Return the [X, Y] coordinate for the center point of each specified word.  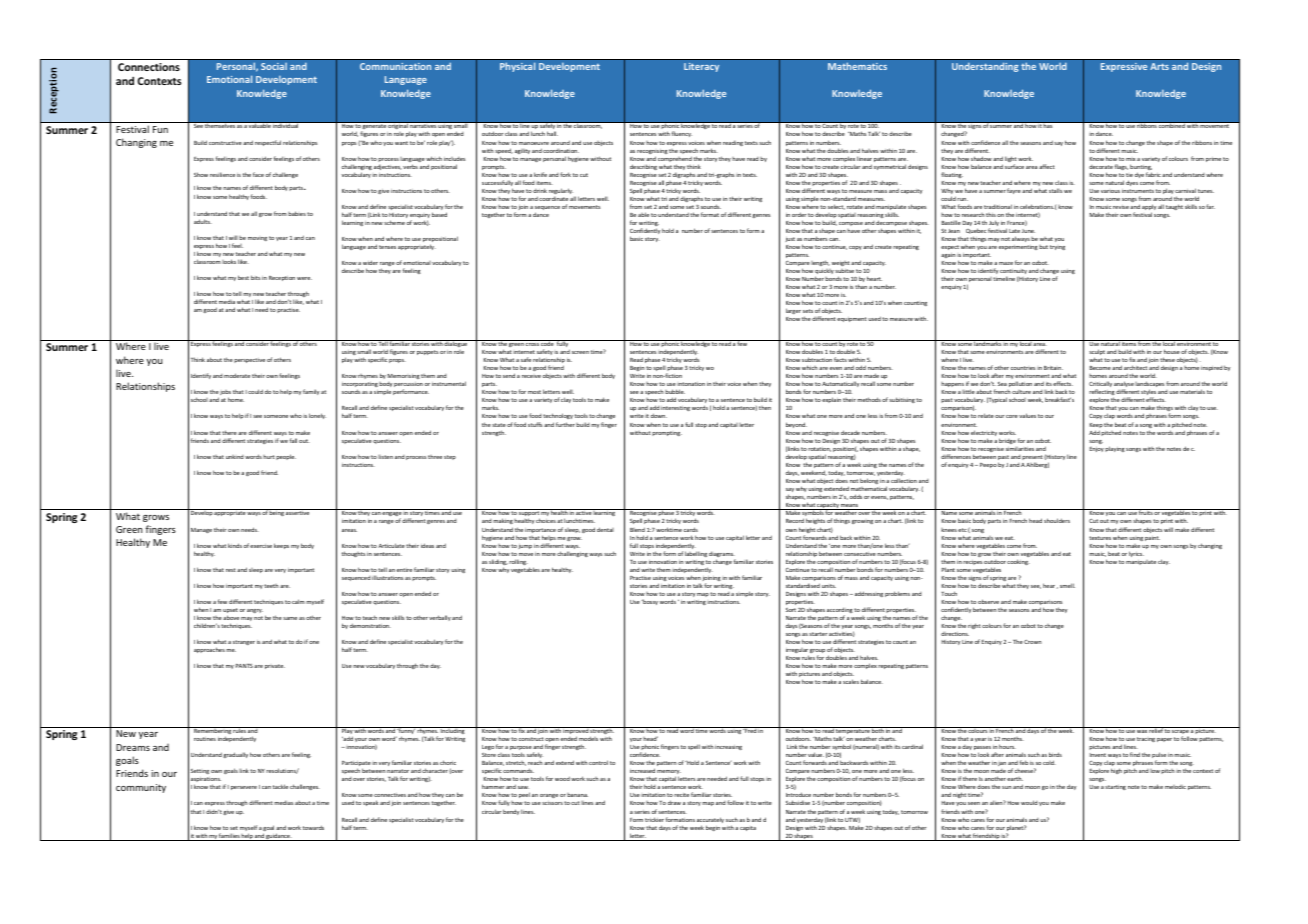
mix [1131, 159]
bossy [649, 602]
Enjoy [1097, 449]
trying [1057, 247]
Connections [149, 67]
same [290, 618]
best [243, 277]
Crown [1033, 642]
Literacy [701, 67]
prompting [667, 433]
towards [313, 827]
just [790, 239]
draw [674, 802]
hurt [269, 457]
